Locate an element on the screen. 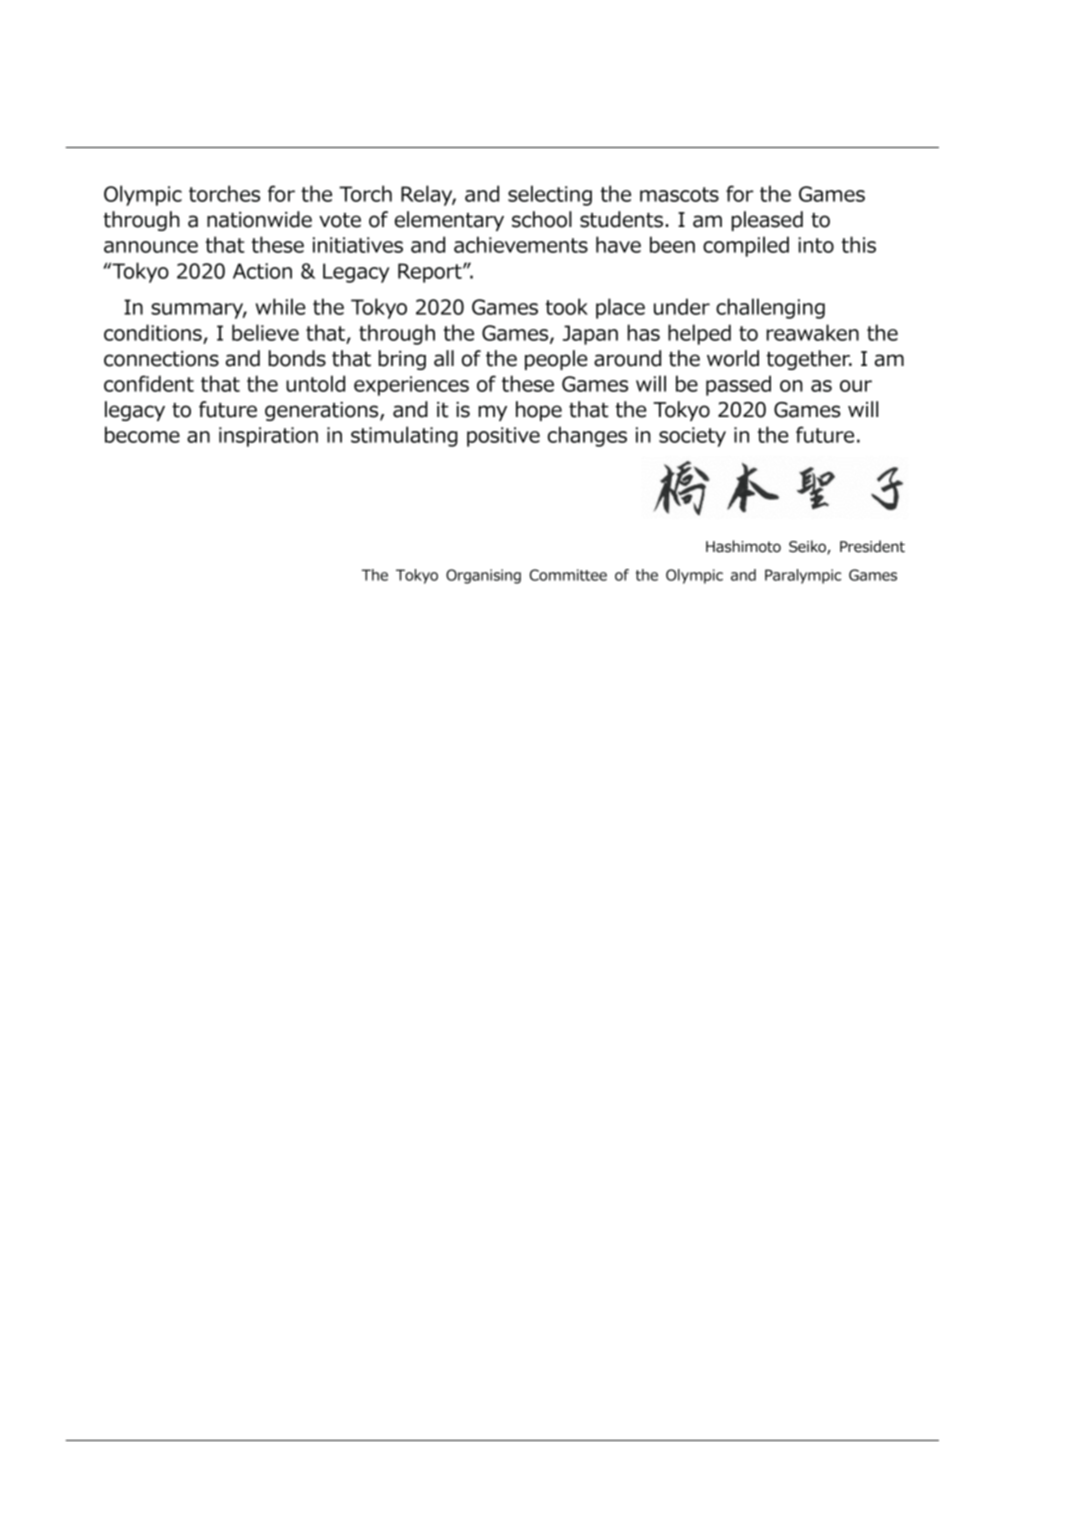 This screenshot has width=1086, height=1536. pleased is located at coordinates (767, 221).
